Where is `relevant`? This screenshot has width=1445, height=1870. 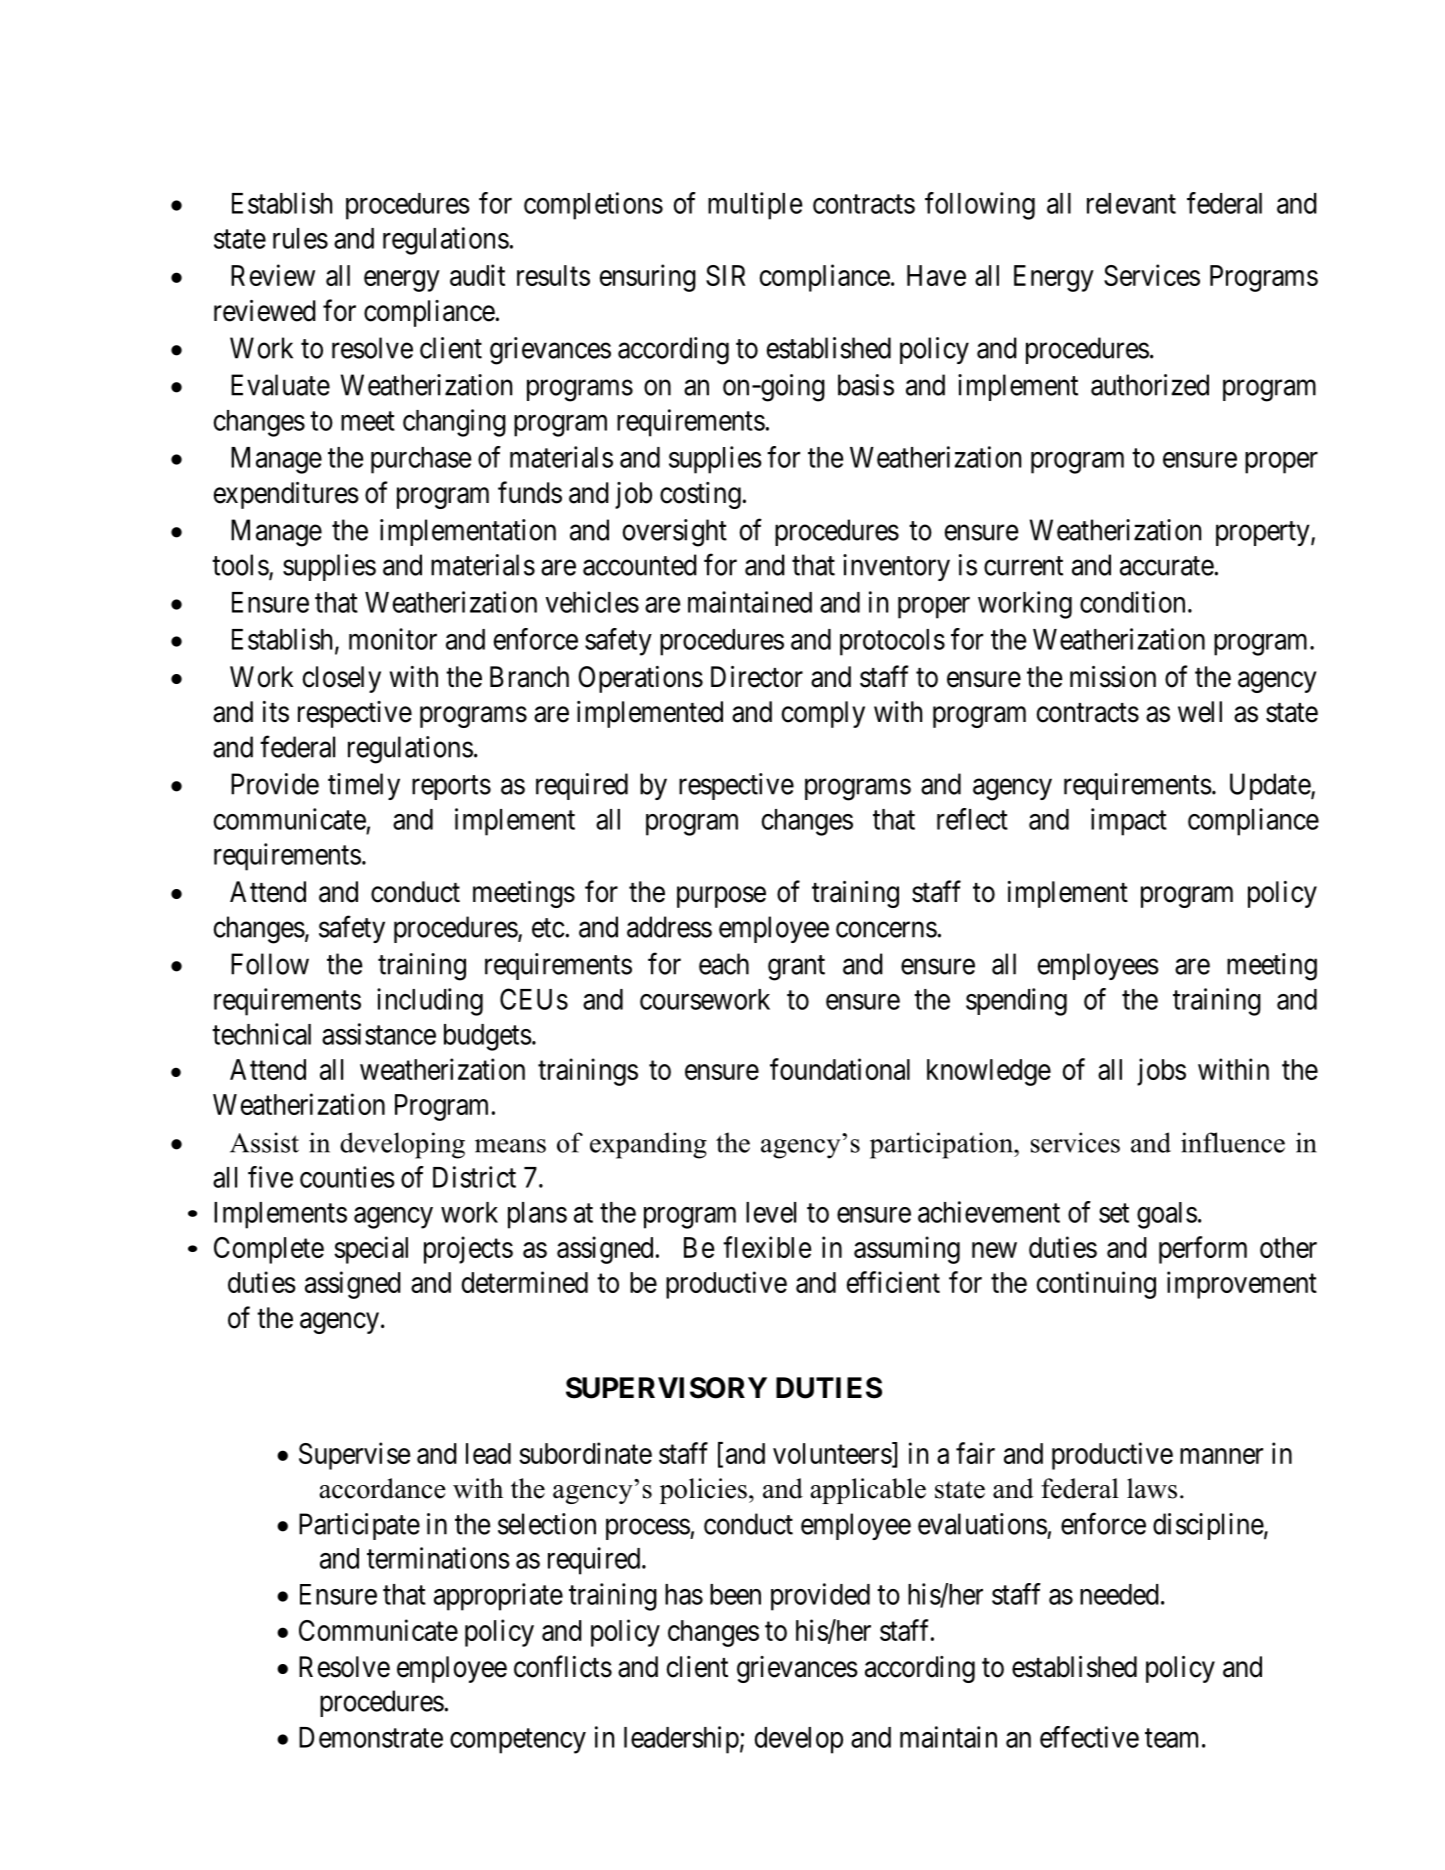 relevant is located at coordinates (1131, 203).
